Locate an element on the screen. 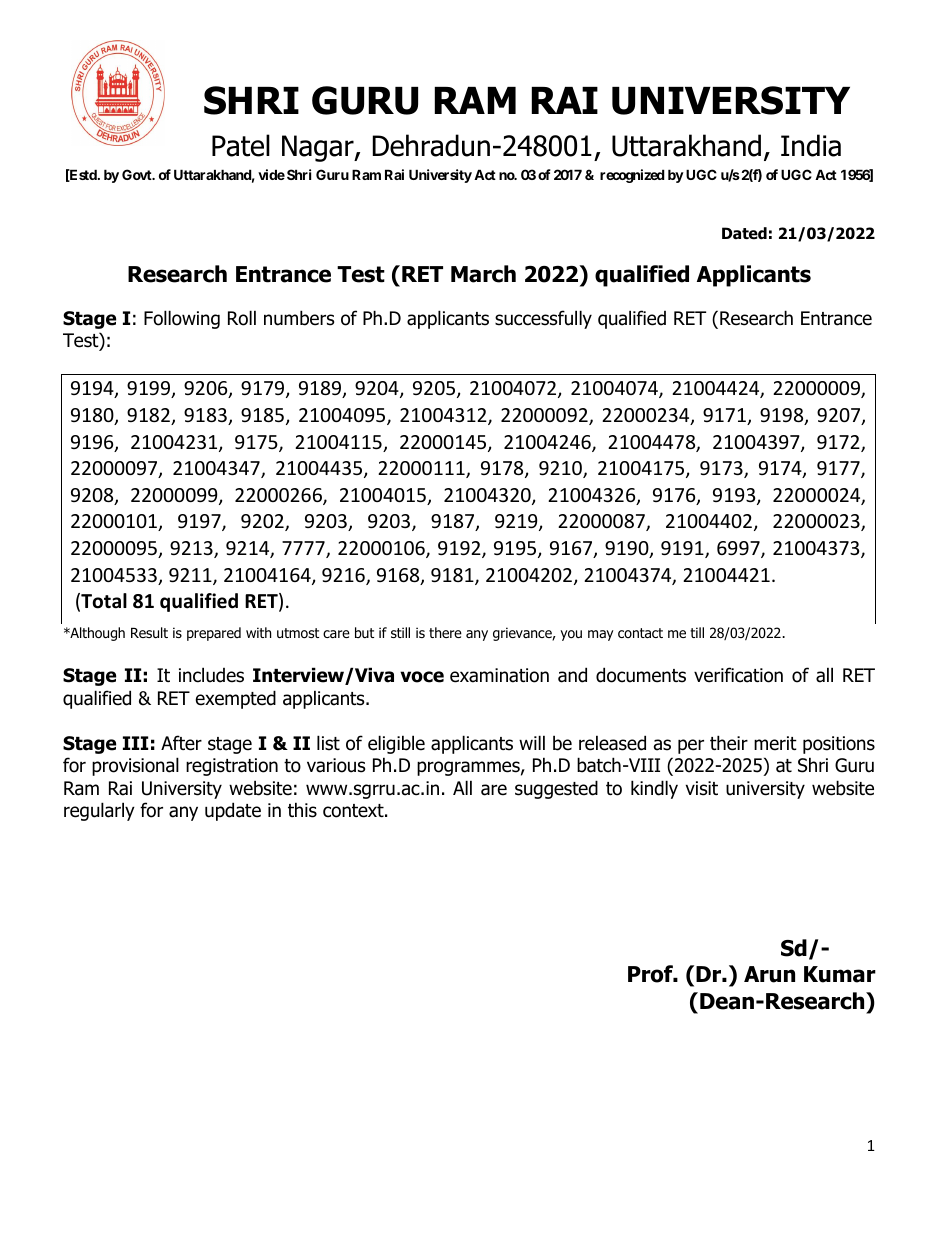  this is located at coordinates (302, 810).
